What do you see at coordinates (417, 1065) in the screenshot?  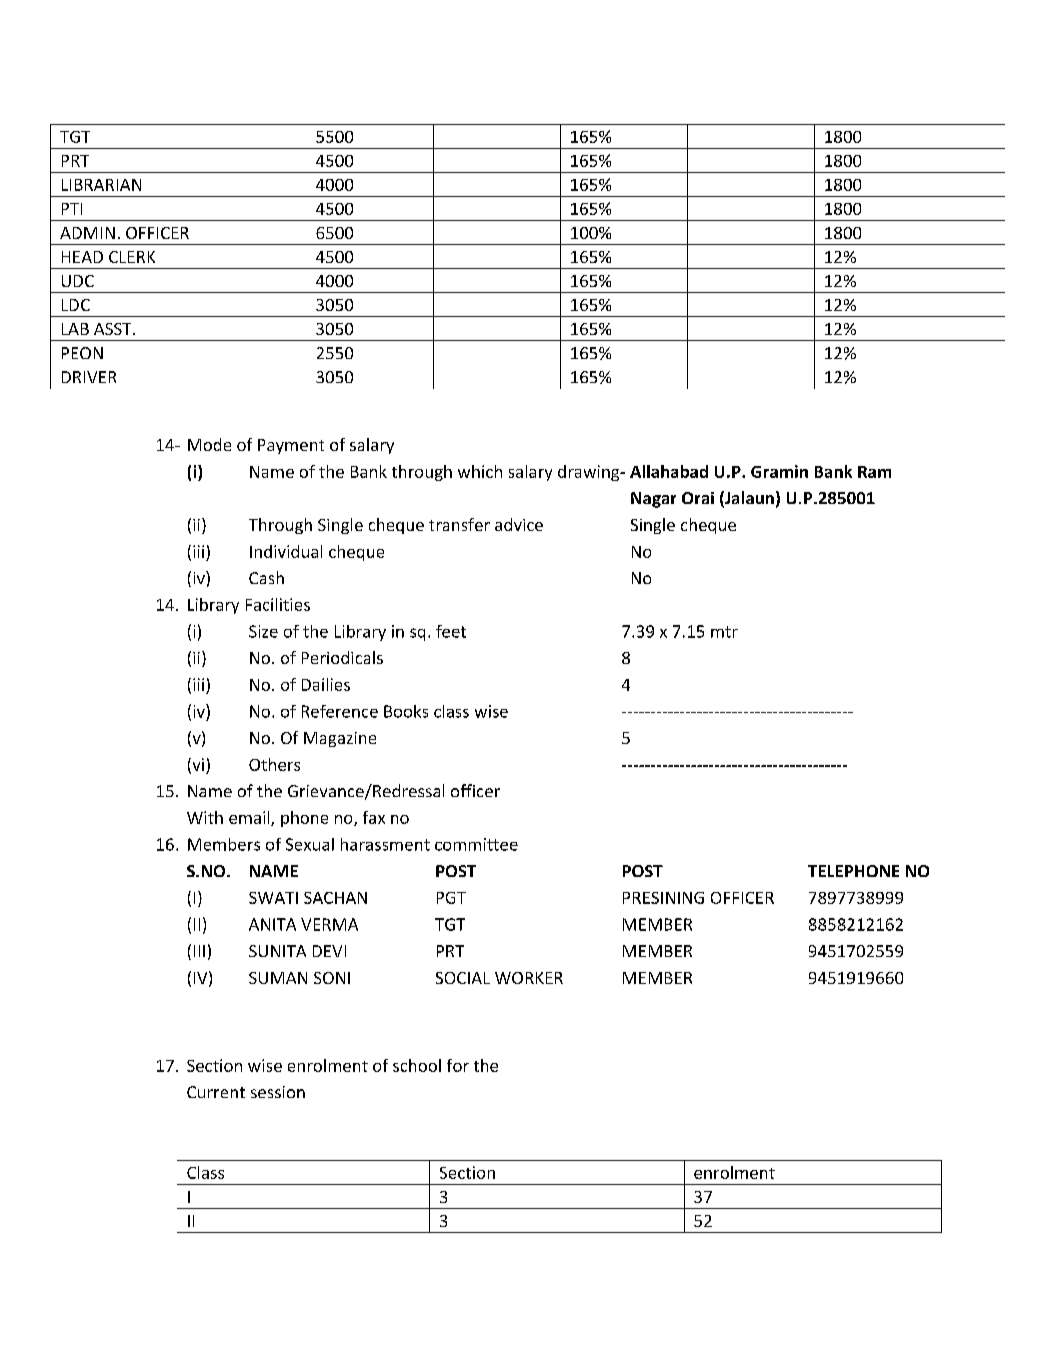 I see `school` at bounding box center [417, 1065].
